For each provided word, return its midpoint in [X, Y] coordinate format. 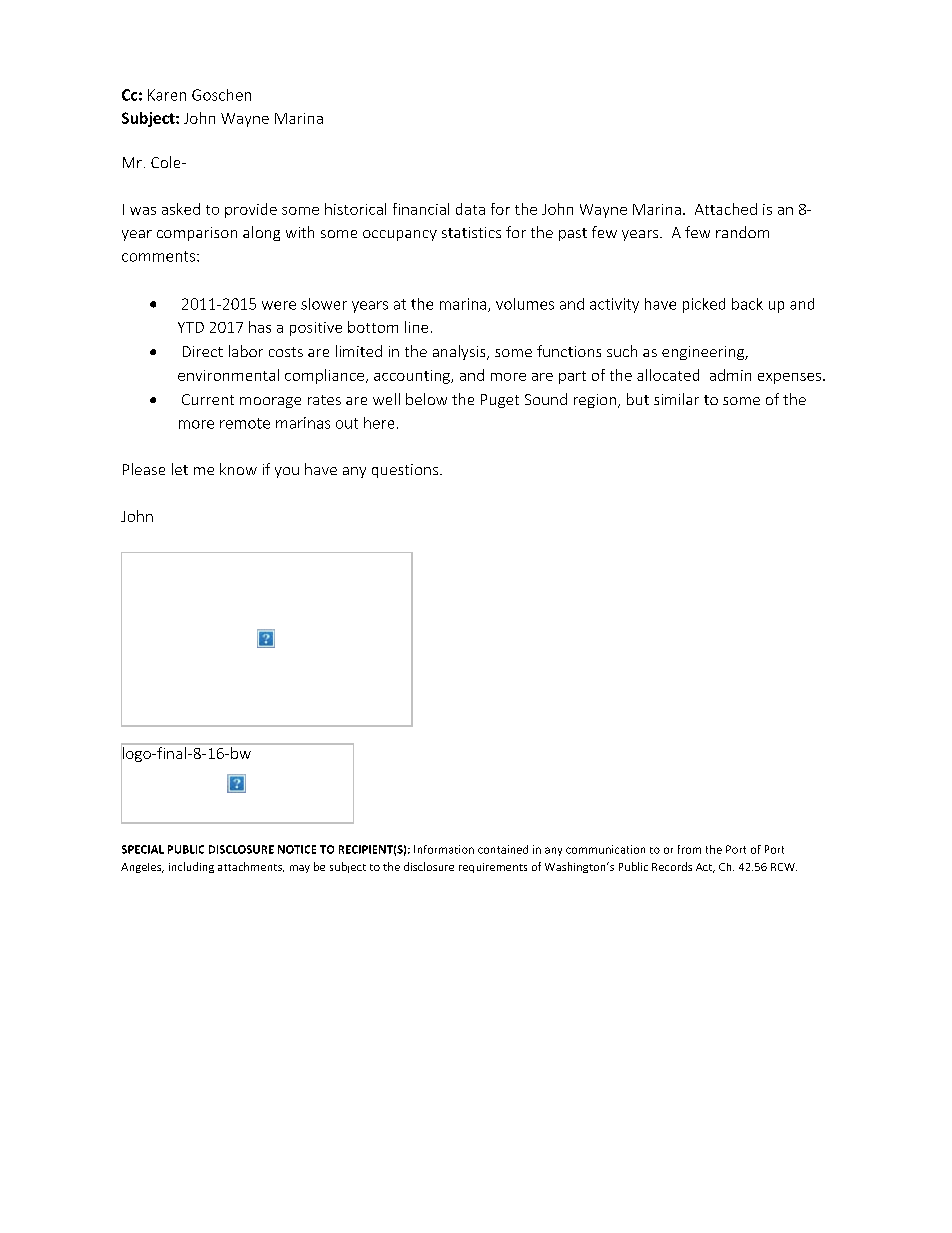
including [191, 867]
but [638, 399]
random [742, 232]
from [689, 849]
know [238, 469]
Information [444, 849]
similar [676, 399]
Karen [167, 95]
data [470, 209]
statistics [471, 232]
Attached [726, 209]
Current [208, 399]
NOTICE [297, 849]
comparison [197, 234]
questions [406, 471]
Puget [500, 401]
